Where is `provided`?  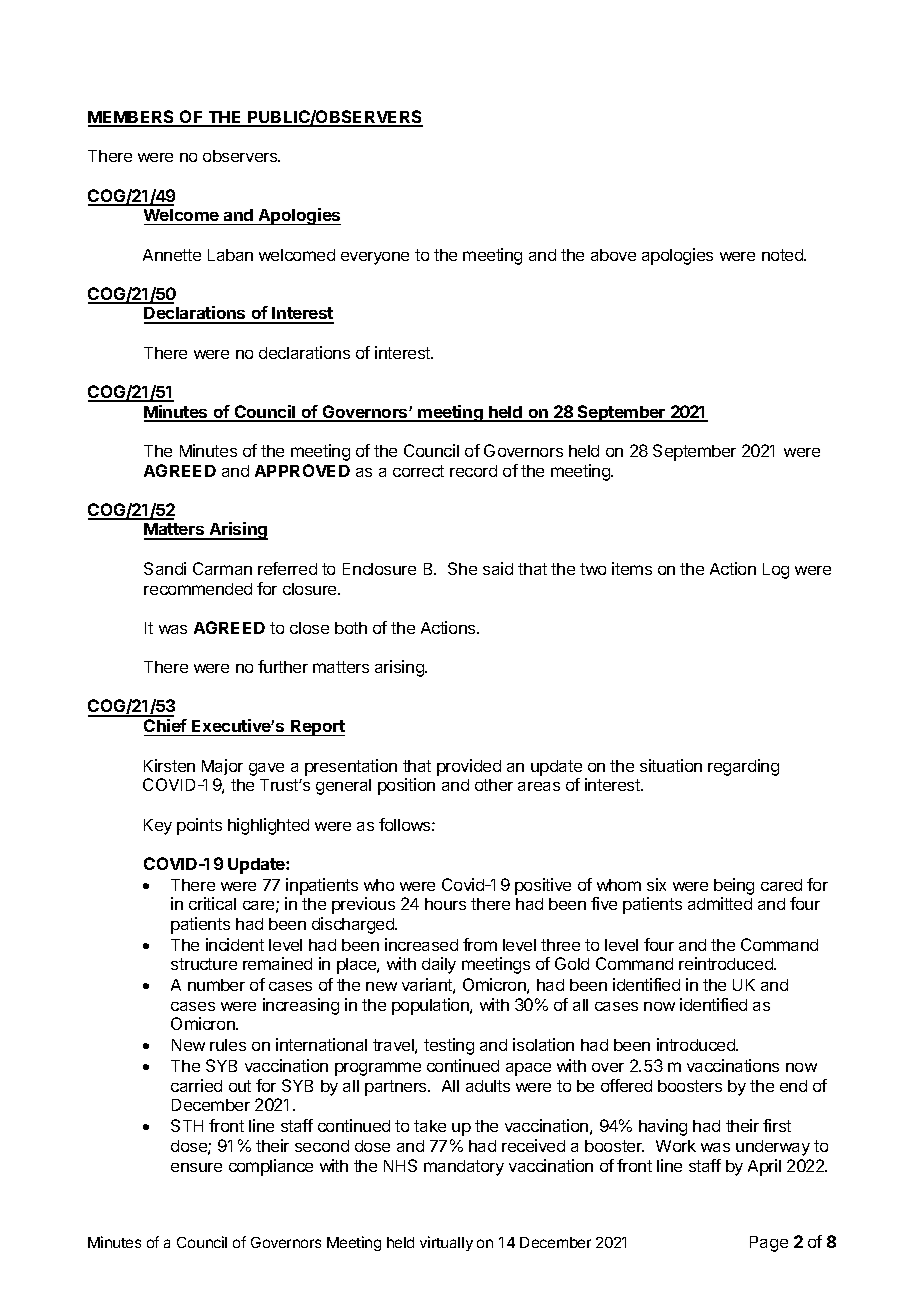
provided is located at coordinates (469, 767).
